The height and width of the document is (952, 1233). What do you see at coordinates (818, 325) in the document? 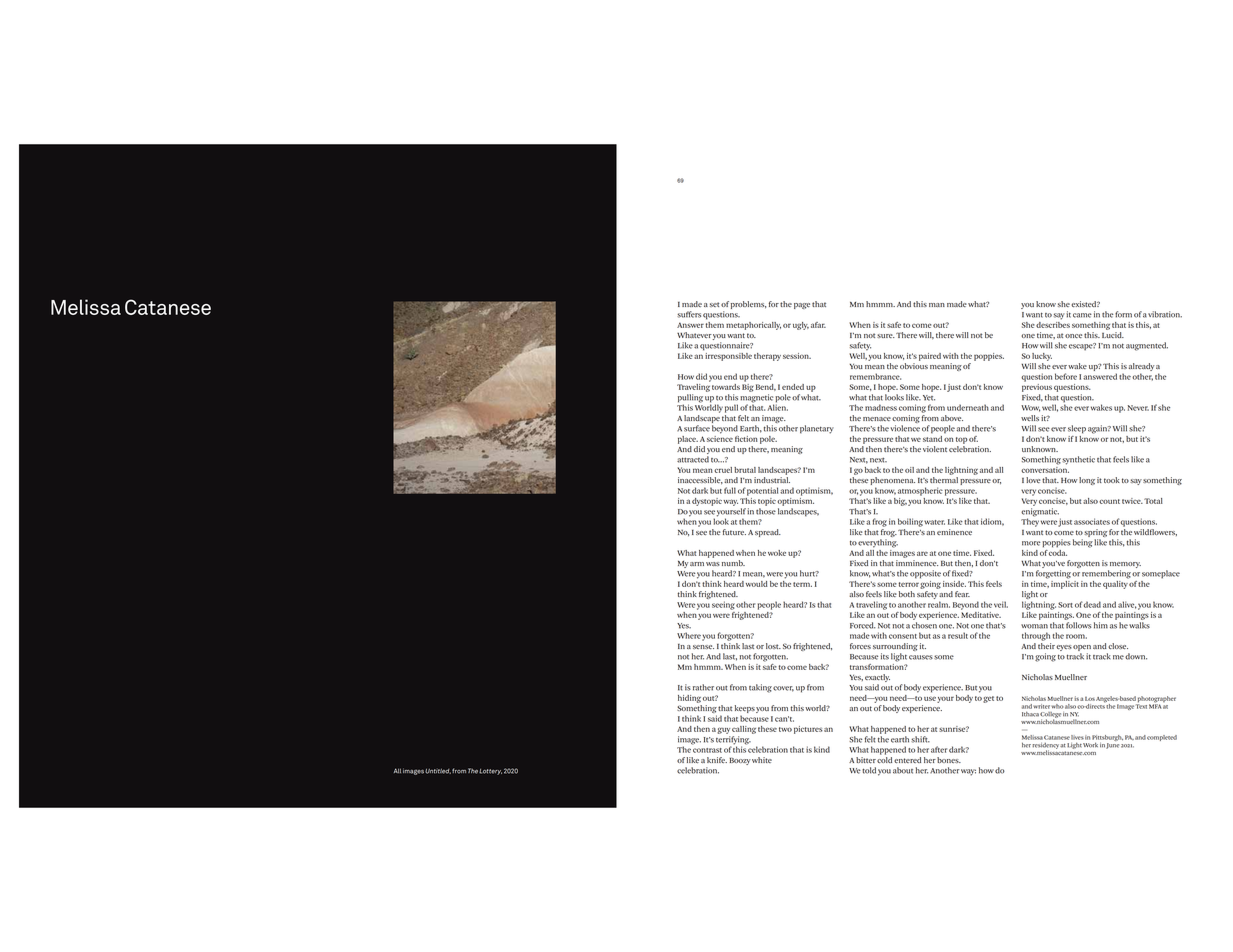
I see `afar` at bounding box center [818, 325].
